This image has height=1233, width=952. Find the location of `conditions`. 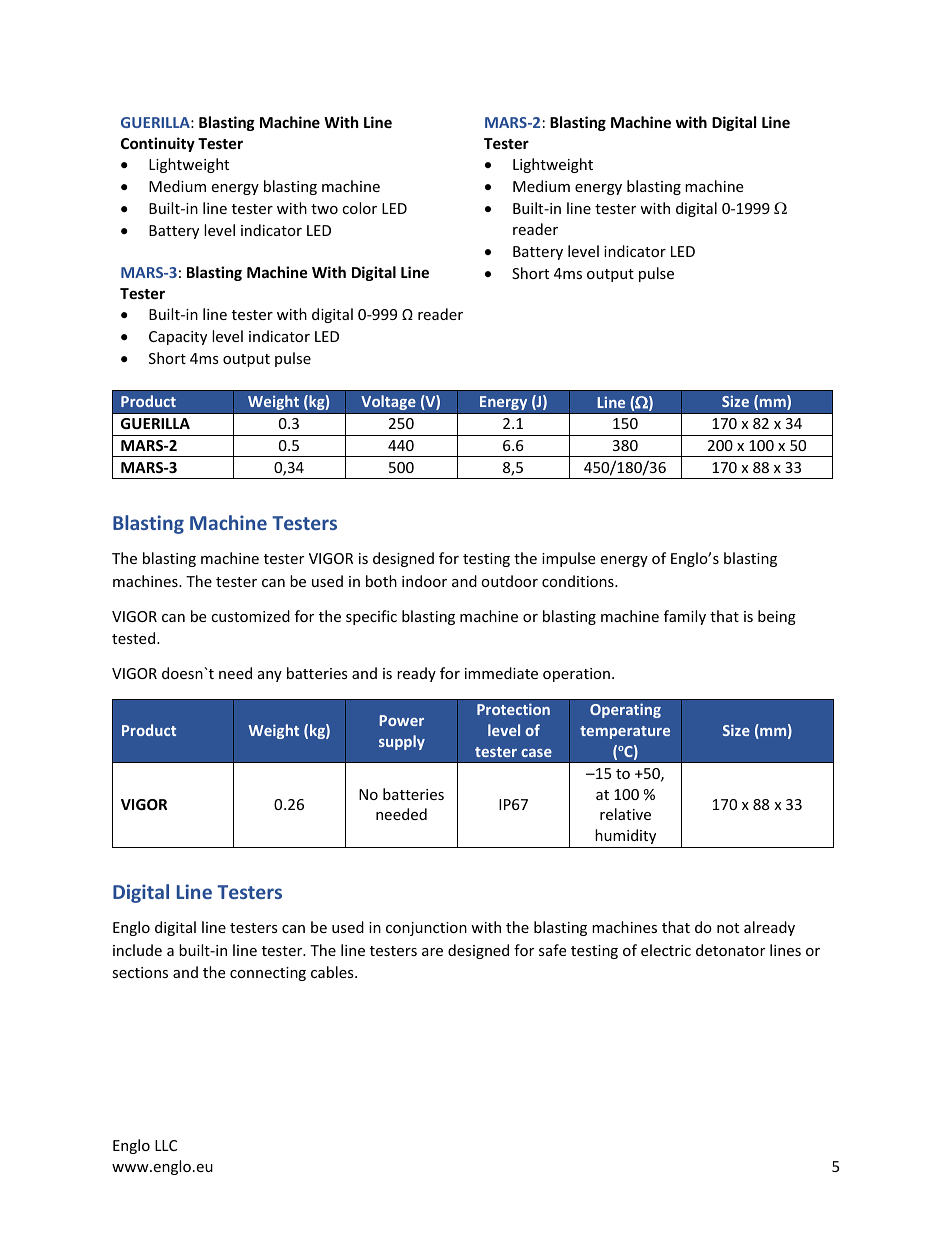

conditions is located at coordinates (579, 581).
